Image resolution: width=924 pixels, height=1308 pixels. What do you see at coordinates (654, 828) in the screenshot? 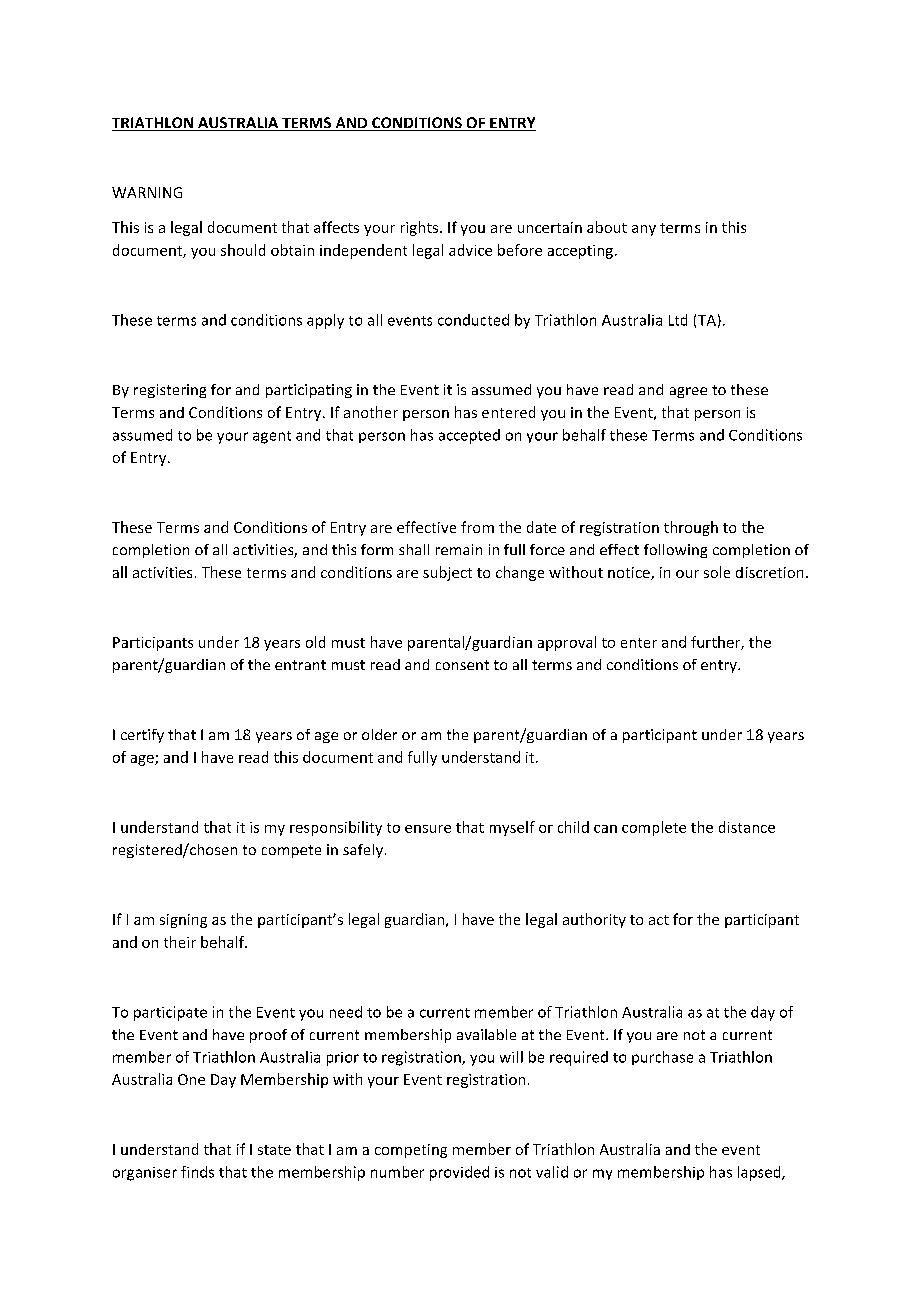
I see `complete` at bounding box center [654, 828].
